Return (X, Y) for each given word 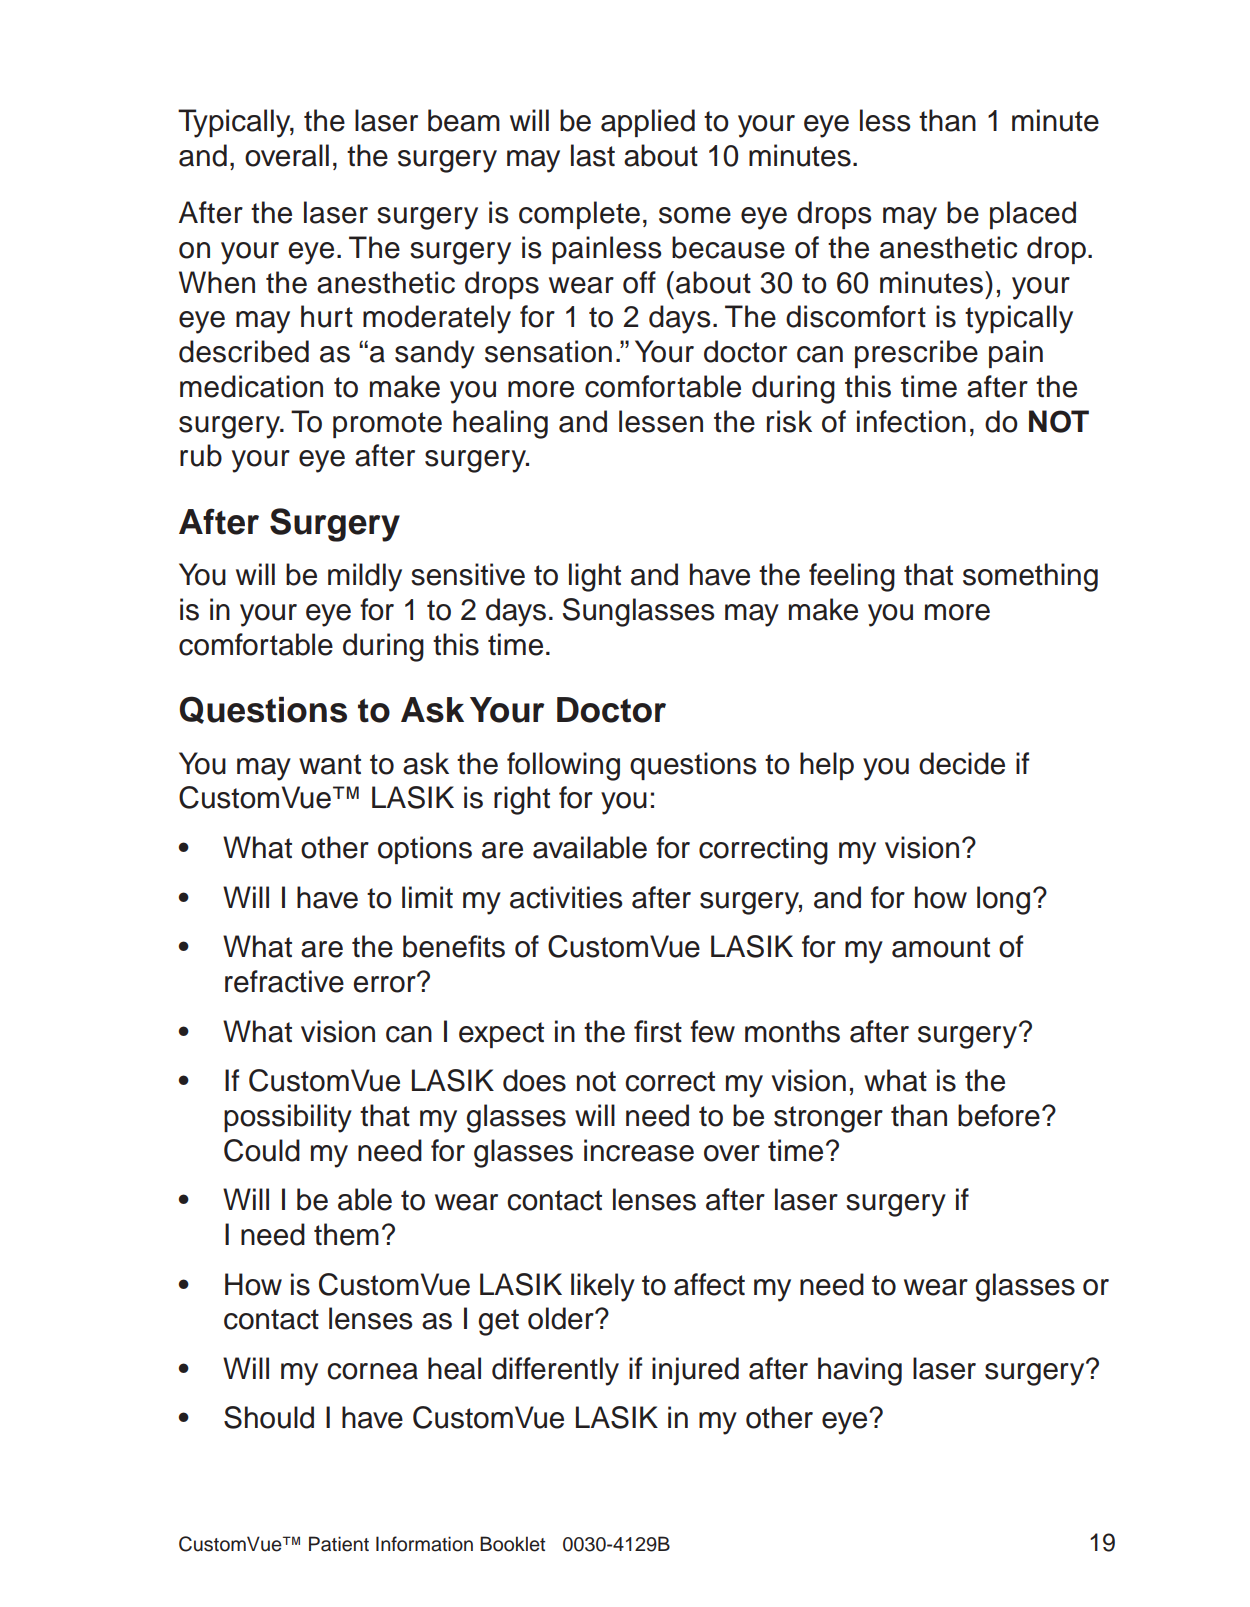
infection (911, 421)
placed (1033, 215)
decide (962, 763)
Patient (339, 1544)
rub (201, 455)
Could (262, 1150)
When (217, 282)
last (593, 155)
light (595, 577)
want (330, 764)
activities (566, 897)
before (999, 1115)
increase (639, 1150)
